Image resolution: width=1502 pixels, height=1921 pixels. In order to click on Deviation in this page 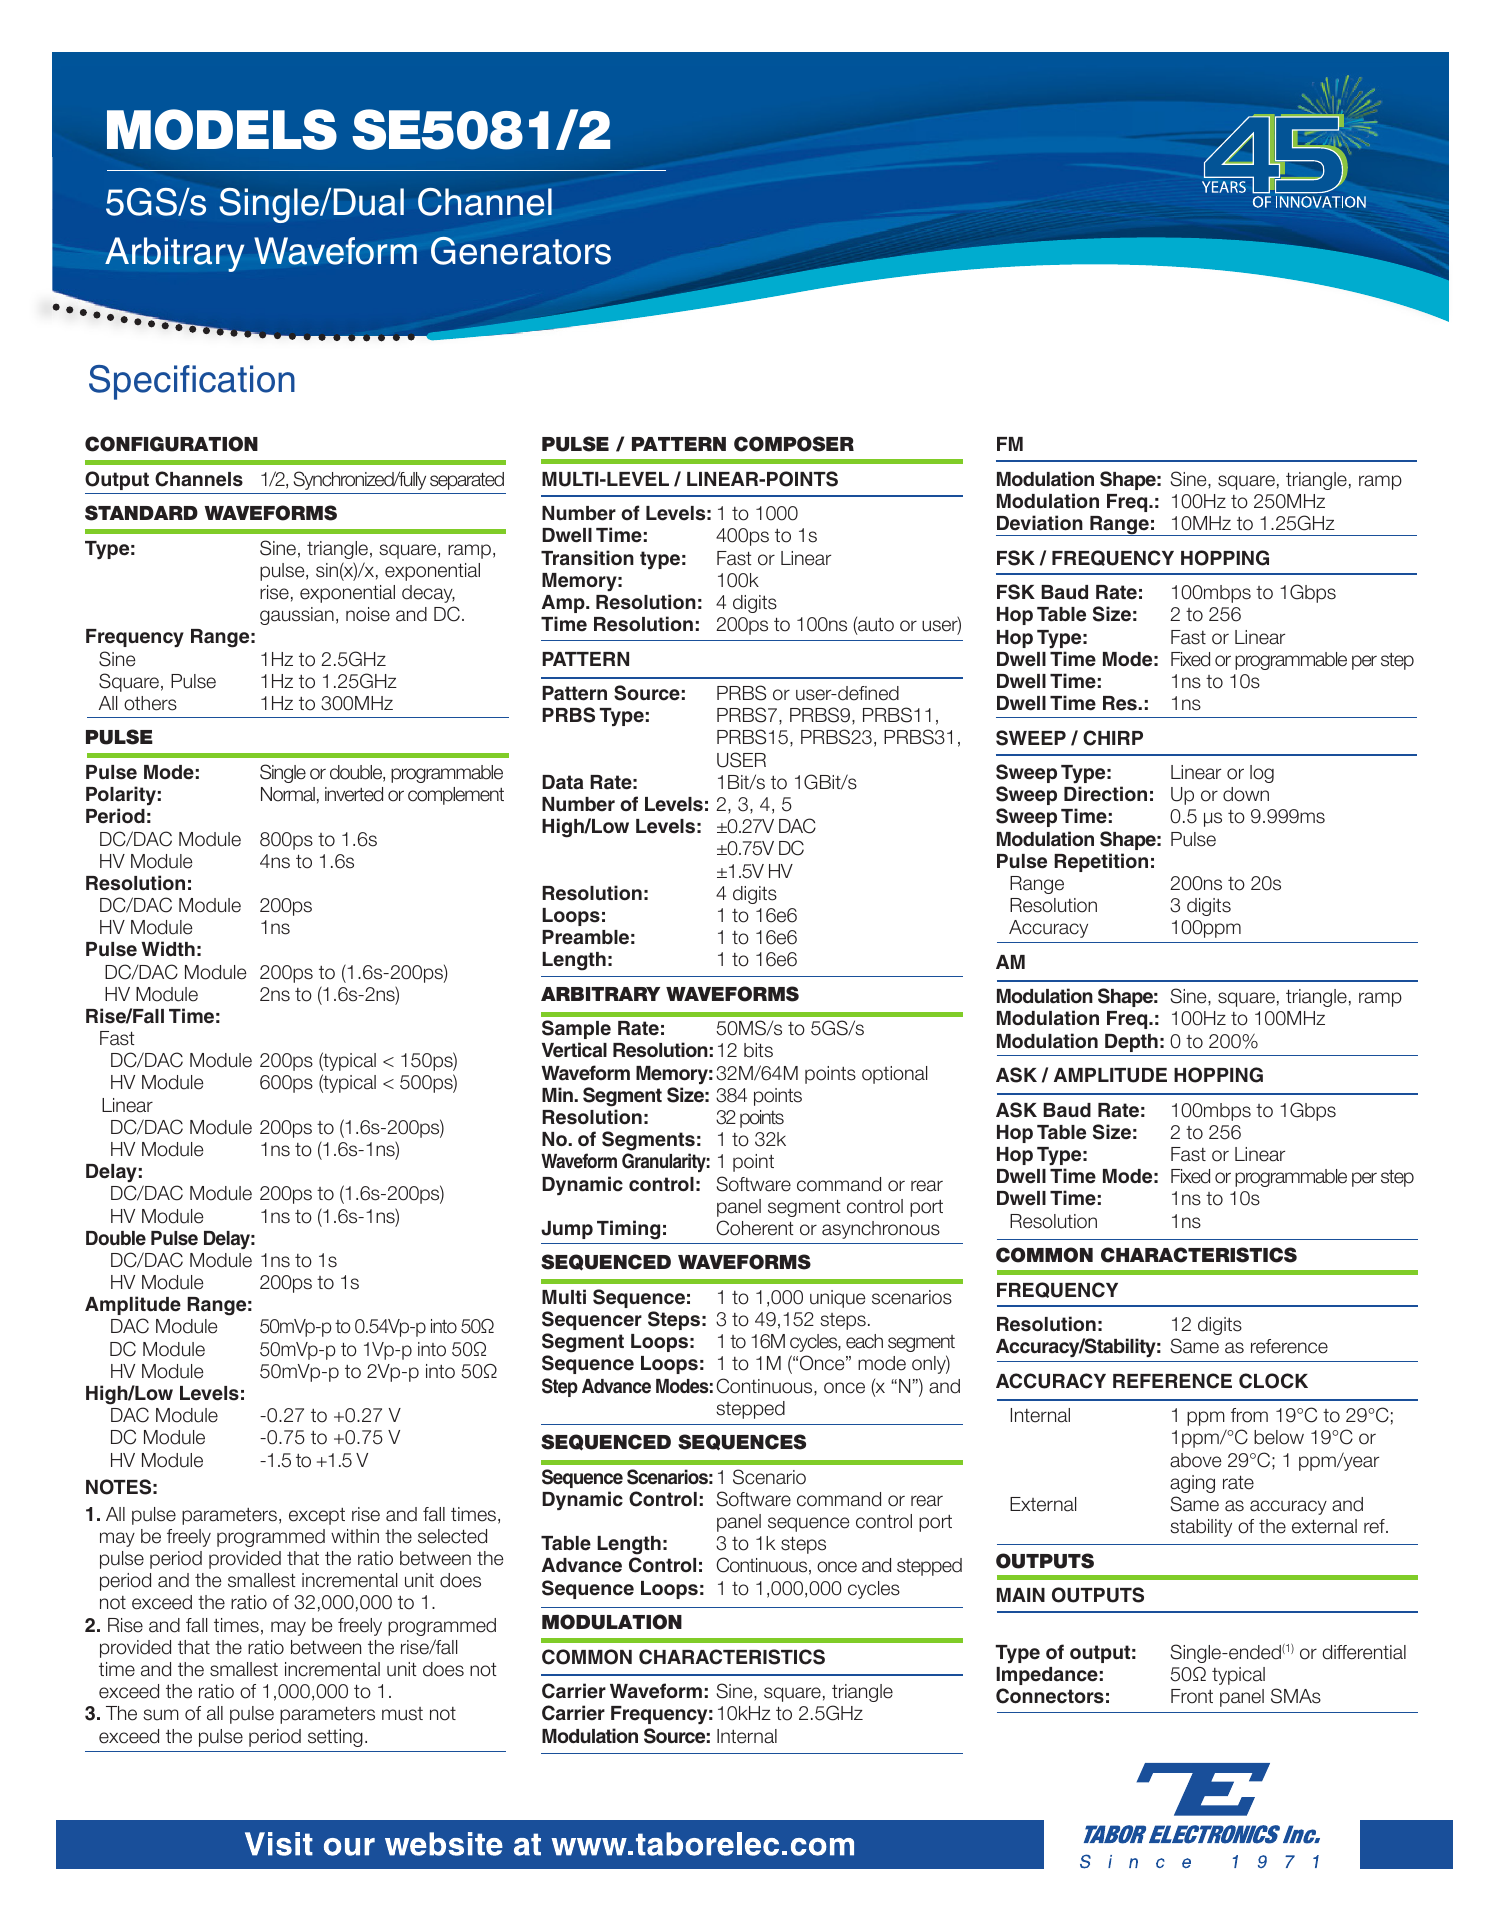, I will do `click(1040, 523)`.
